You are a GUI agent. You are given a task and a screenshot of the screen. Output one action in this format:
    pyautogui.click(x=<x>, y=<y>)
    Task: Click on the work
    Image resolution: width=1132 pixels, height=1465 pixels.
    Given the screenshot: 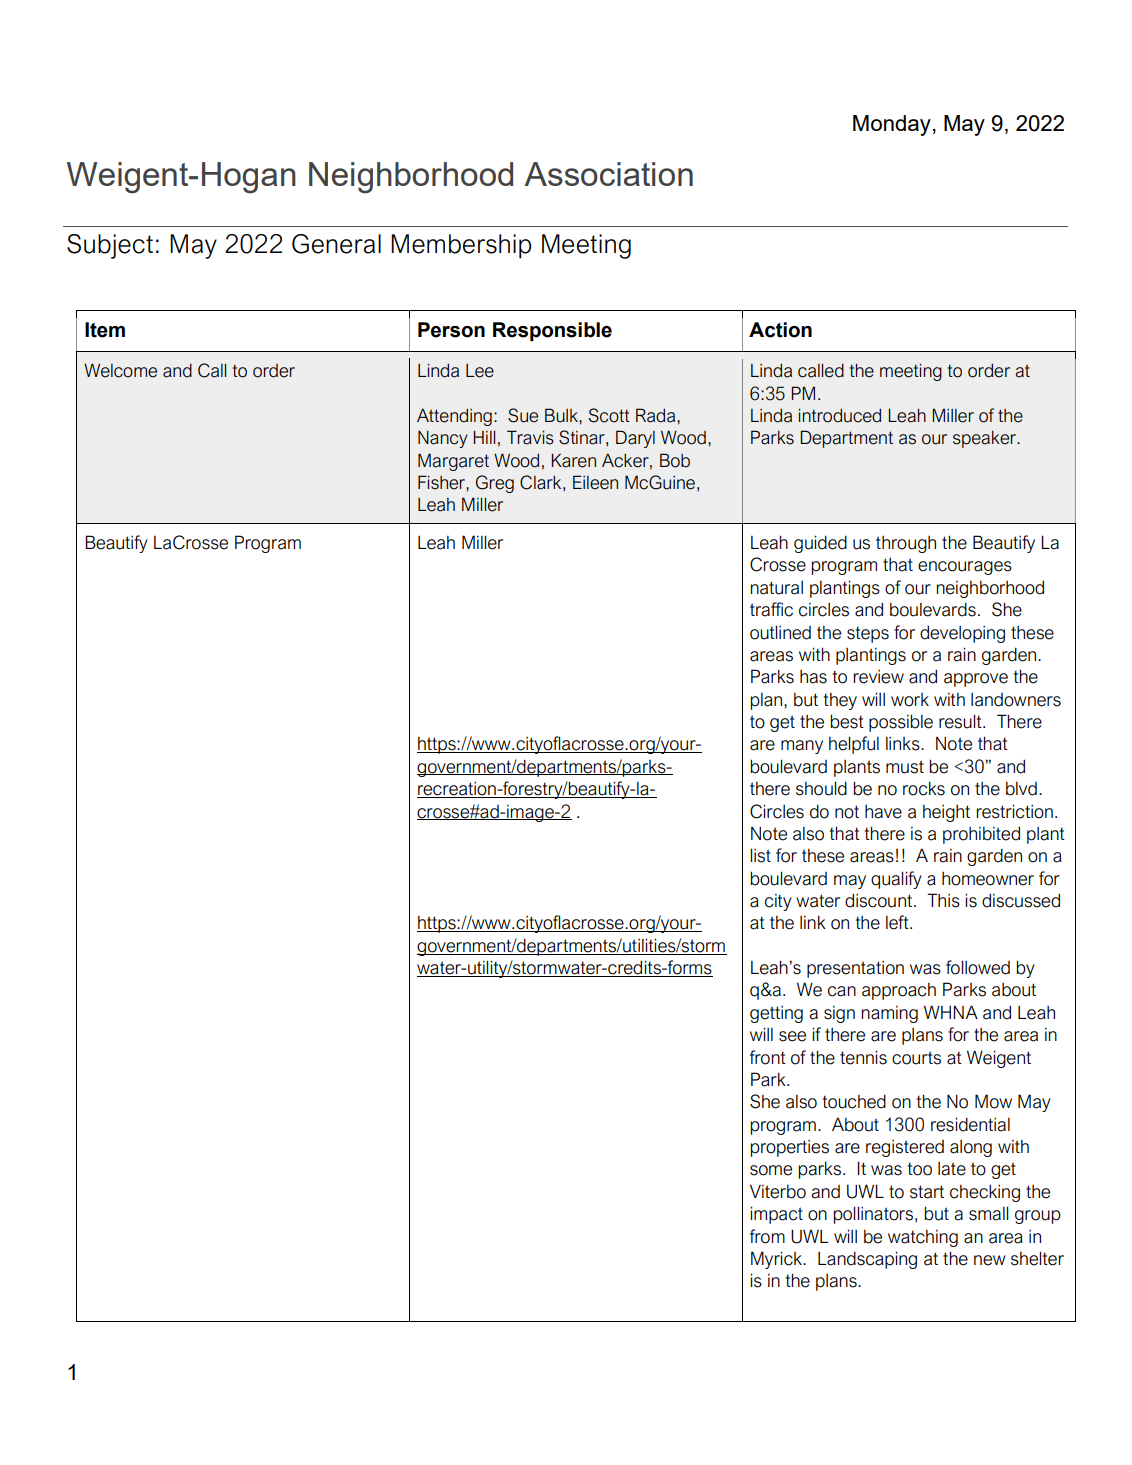 What is the action you would take?
    pyautogui.click(x=910, y=700)
